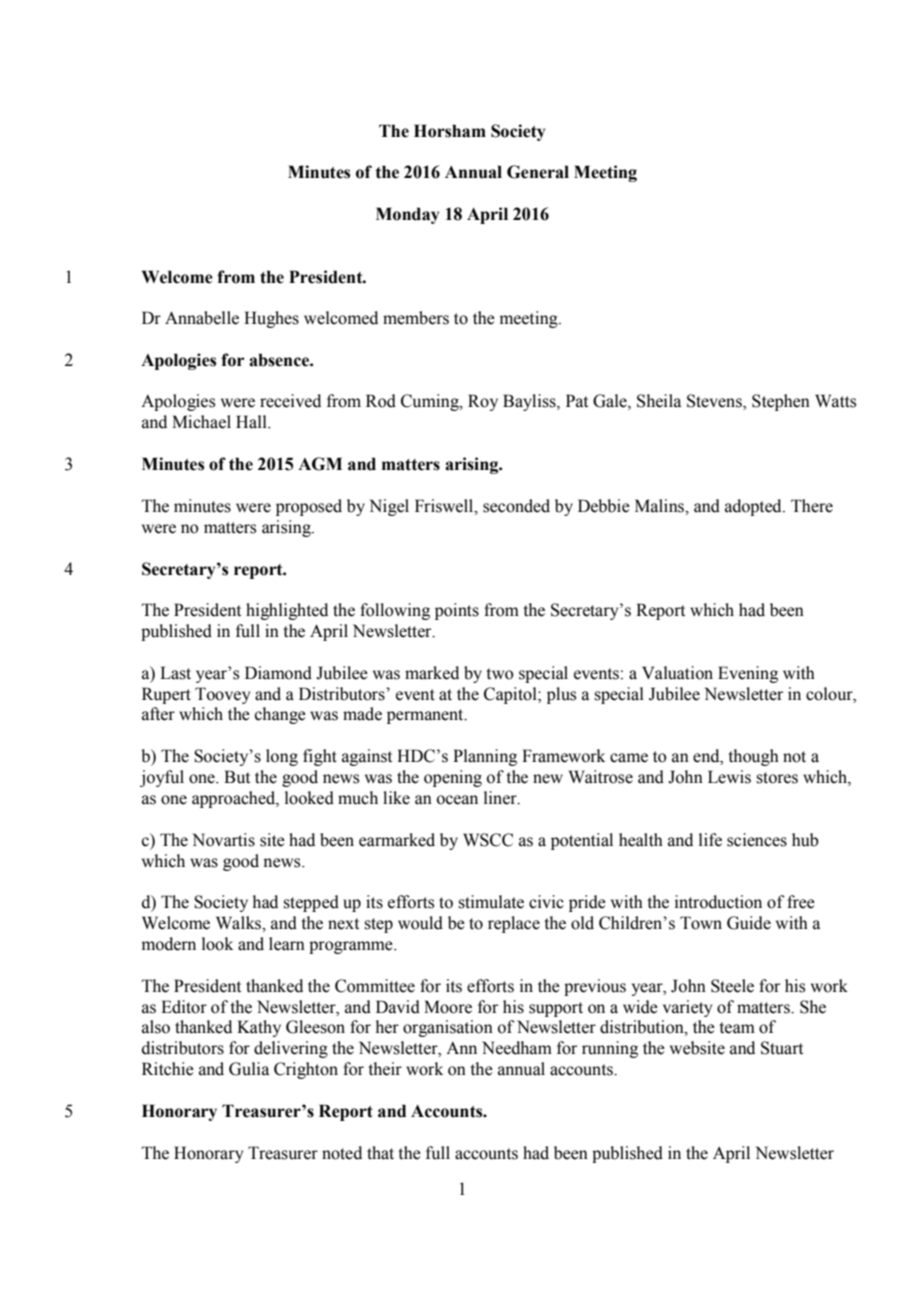 The width and height of the document is (924, 1308). I want to click on though, so click(754, 757).
